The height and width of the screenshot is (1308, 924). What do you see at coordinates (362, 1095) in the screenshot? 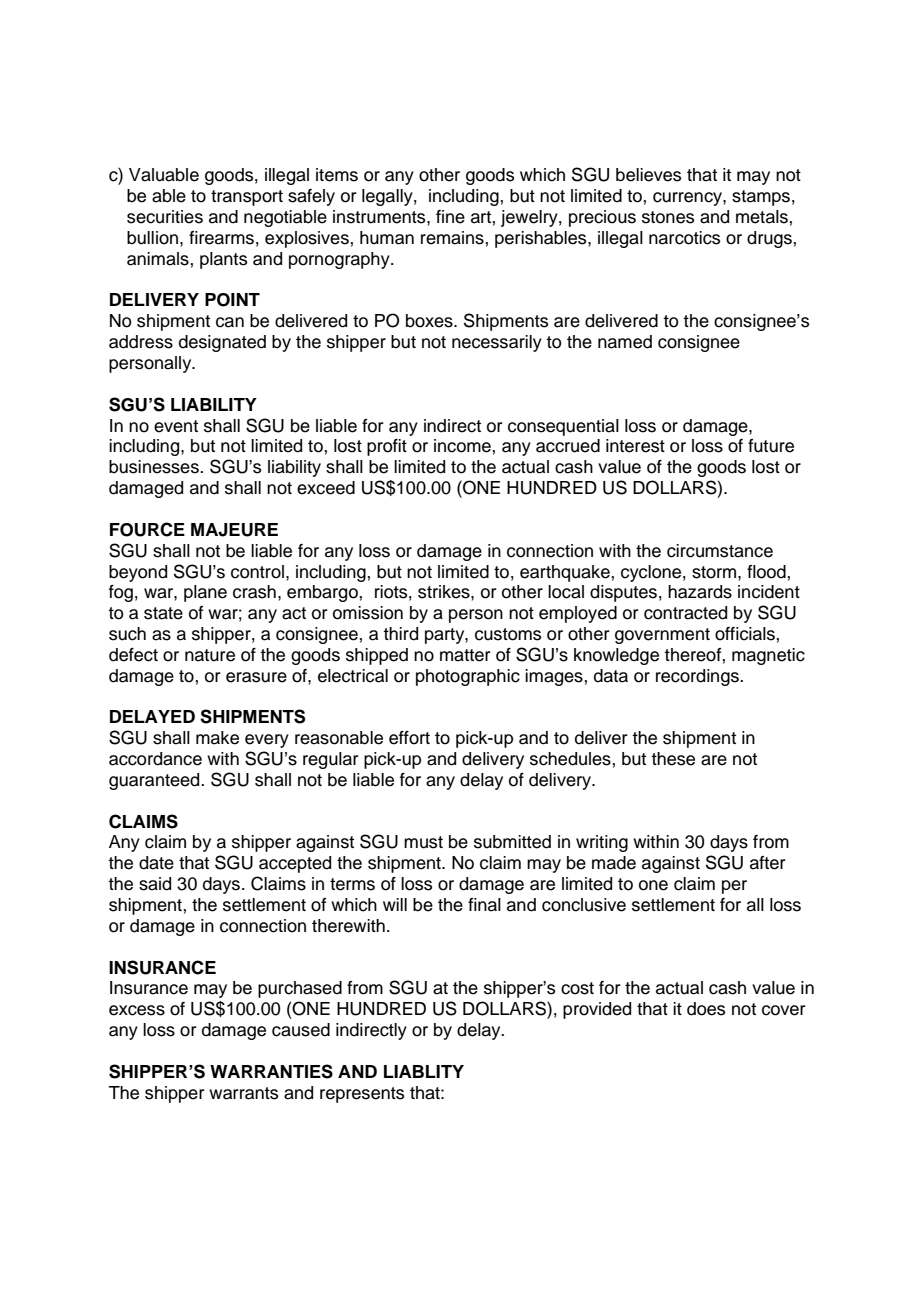
I see `represents` at bounding box center [362, 1095].
